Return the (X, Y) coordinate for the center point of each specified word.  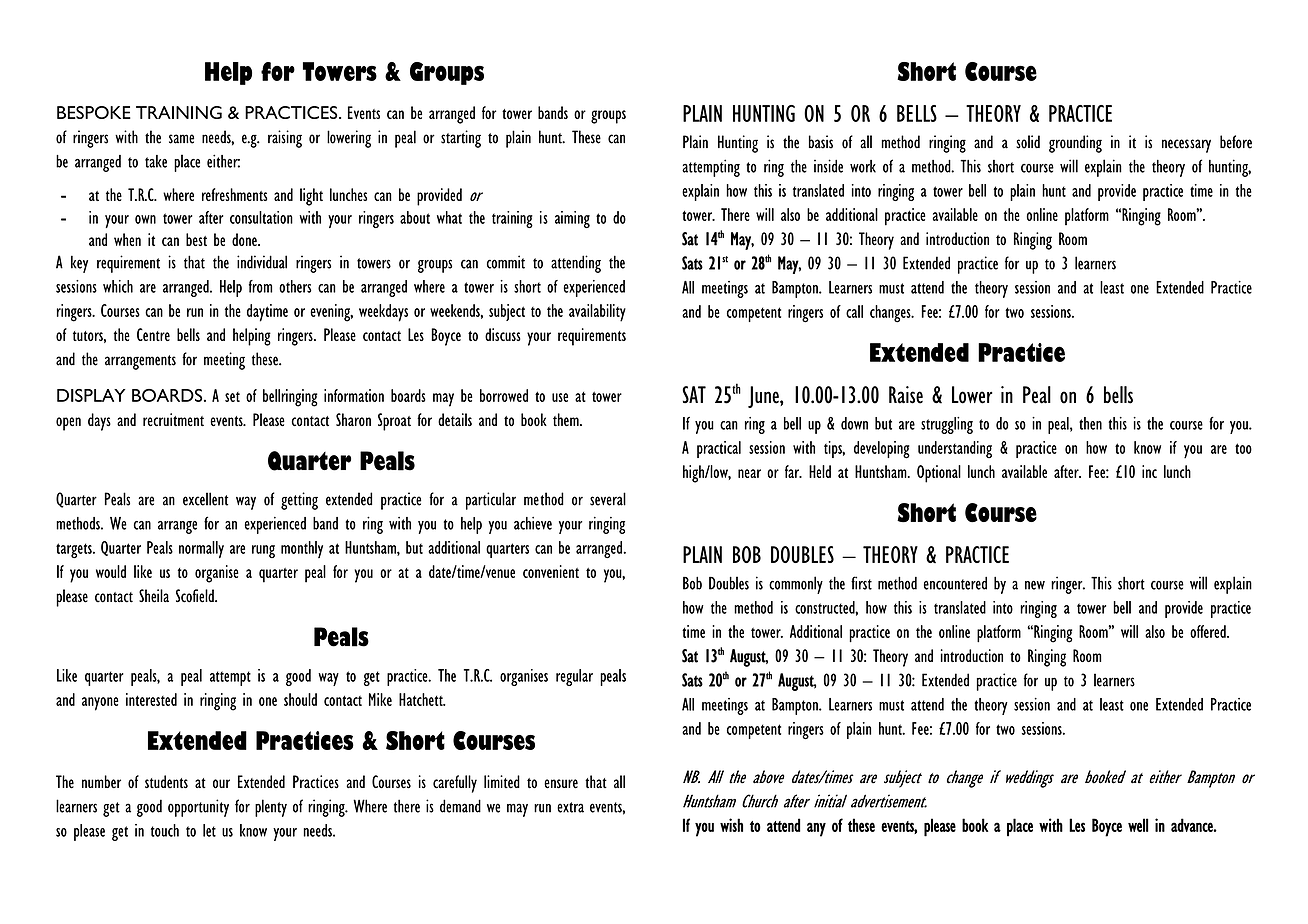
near (749, 473)
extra (570, 807)
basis (821, 142)
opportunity (198, 808)
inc (1149, 471)
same (181, 139)
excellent (205, 499)
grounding (1075, 144)
